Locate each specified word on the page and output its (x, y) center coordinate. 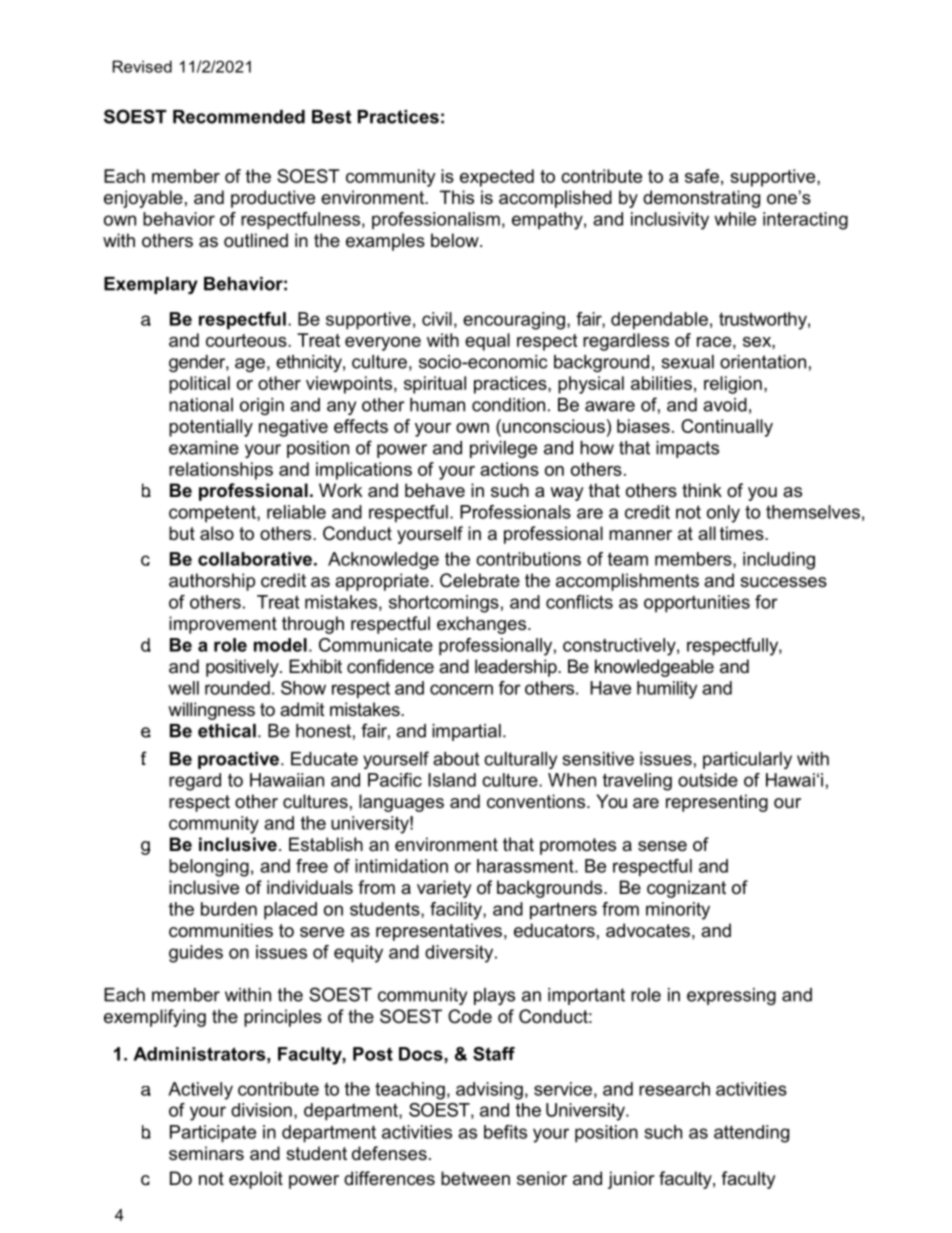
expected (497, 178)
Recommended (239, 117)
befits (505, 1132)
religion (733, 385)
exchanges (483, 625)
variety (444, 889)
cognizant (686, 889)
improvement (223, 625)
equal (487, 342)
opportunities (697, 604)
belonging (209, 868)
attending (751, 1134)
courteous (247, 340)
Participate (213, 1134)
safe (702, 176)
